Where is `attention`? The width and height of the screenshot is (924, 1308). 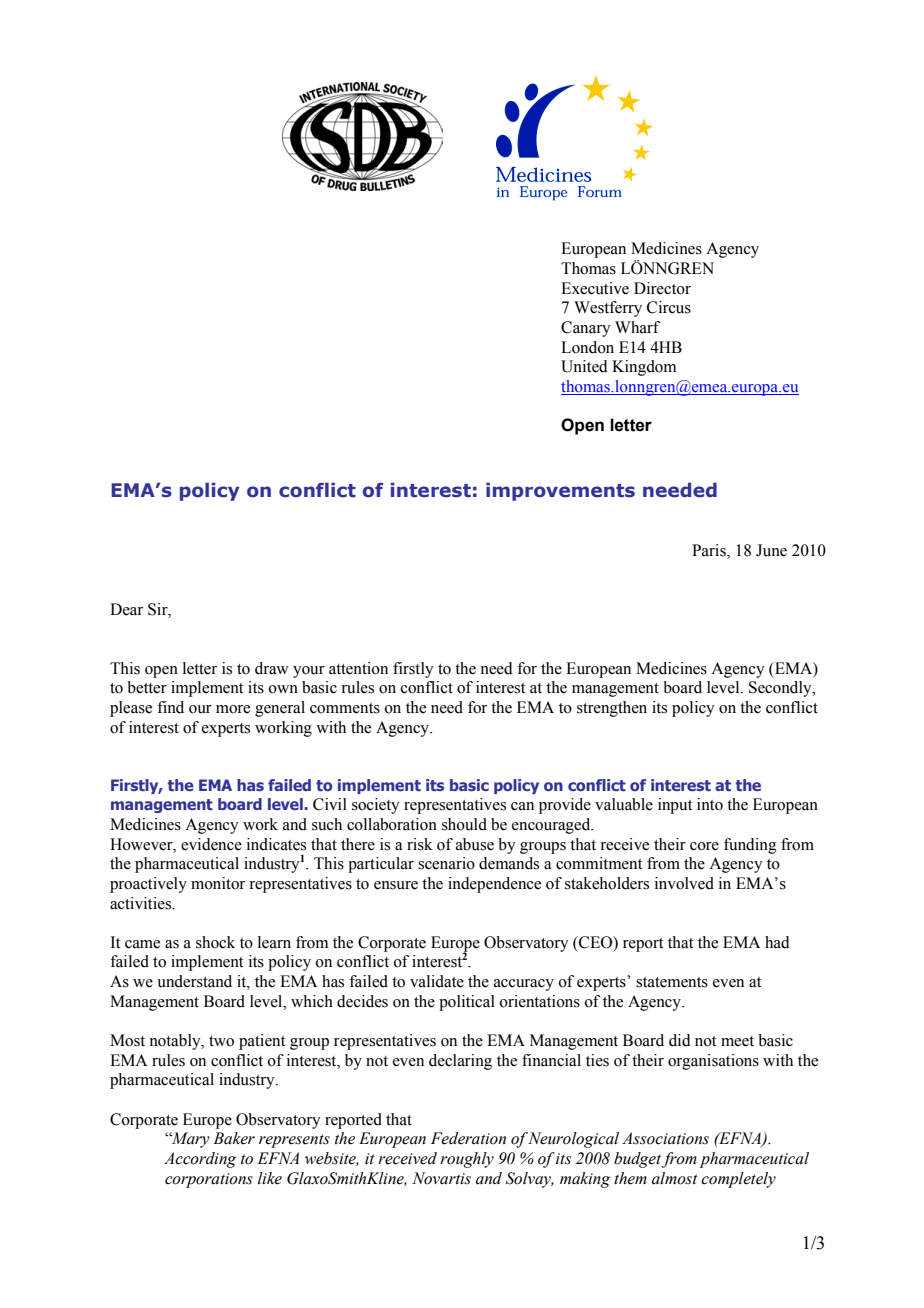 attention is located at coordinates (358, 668).
